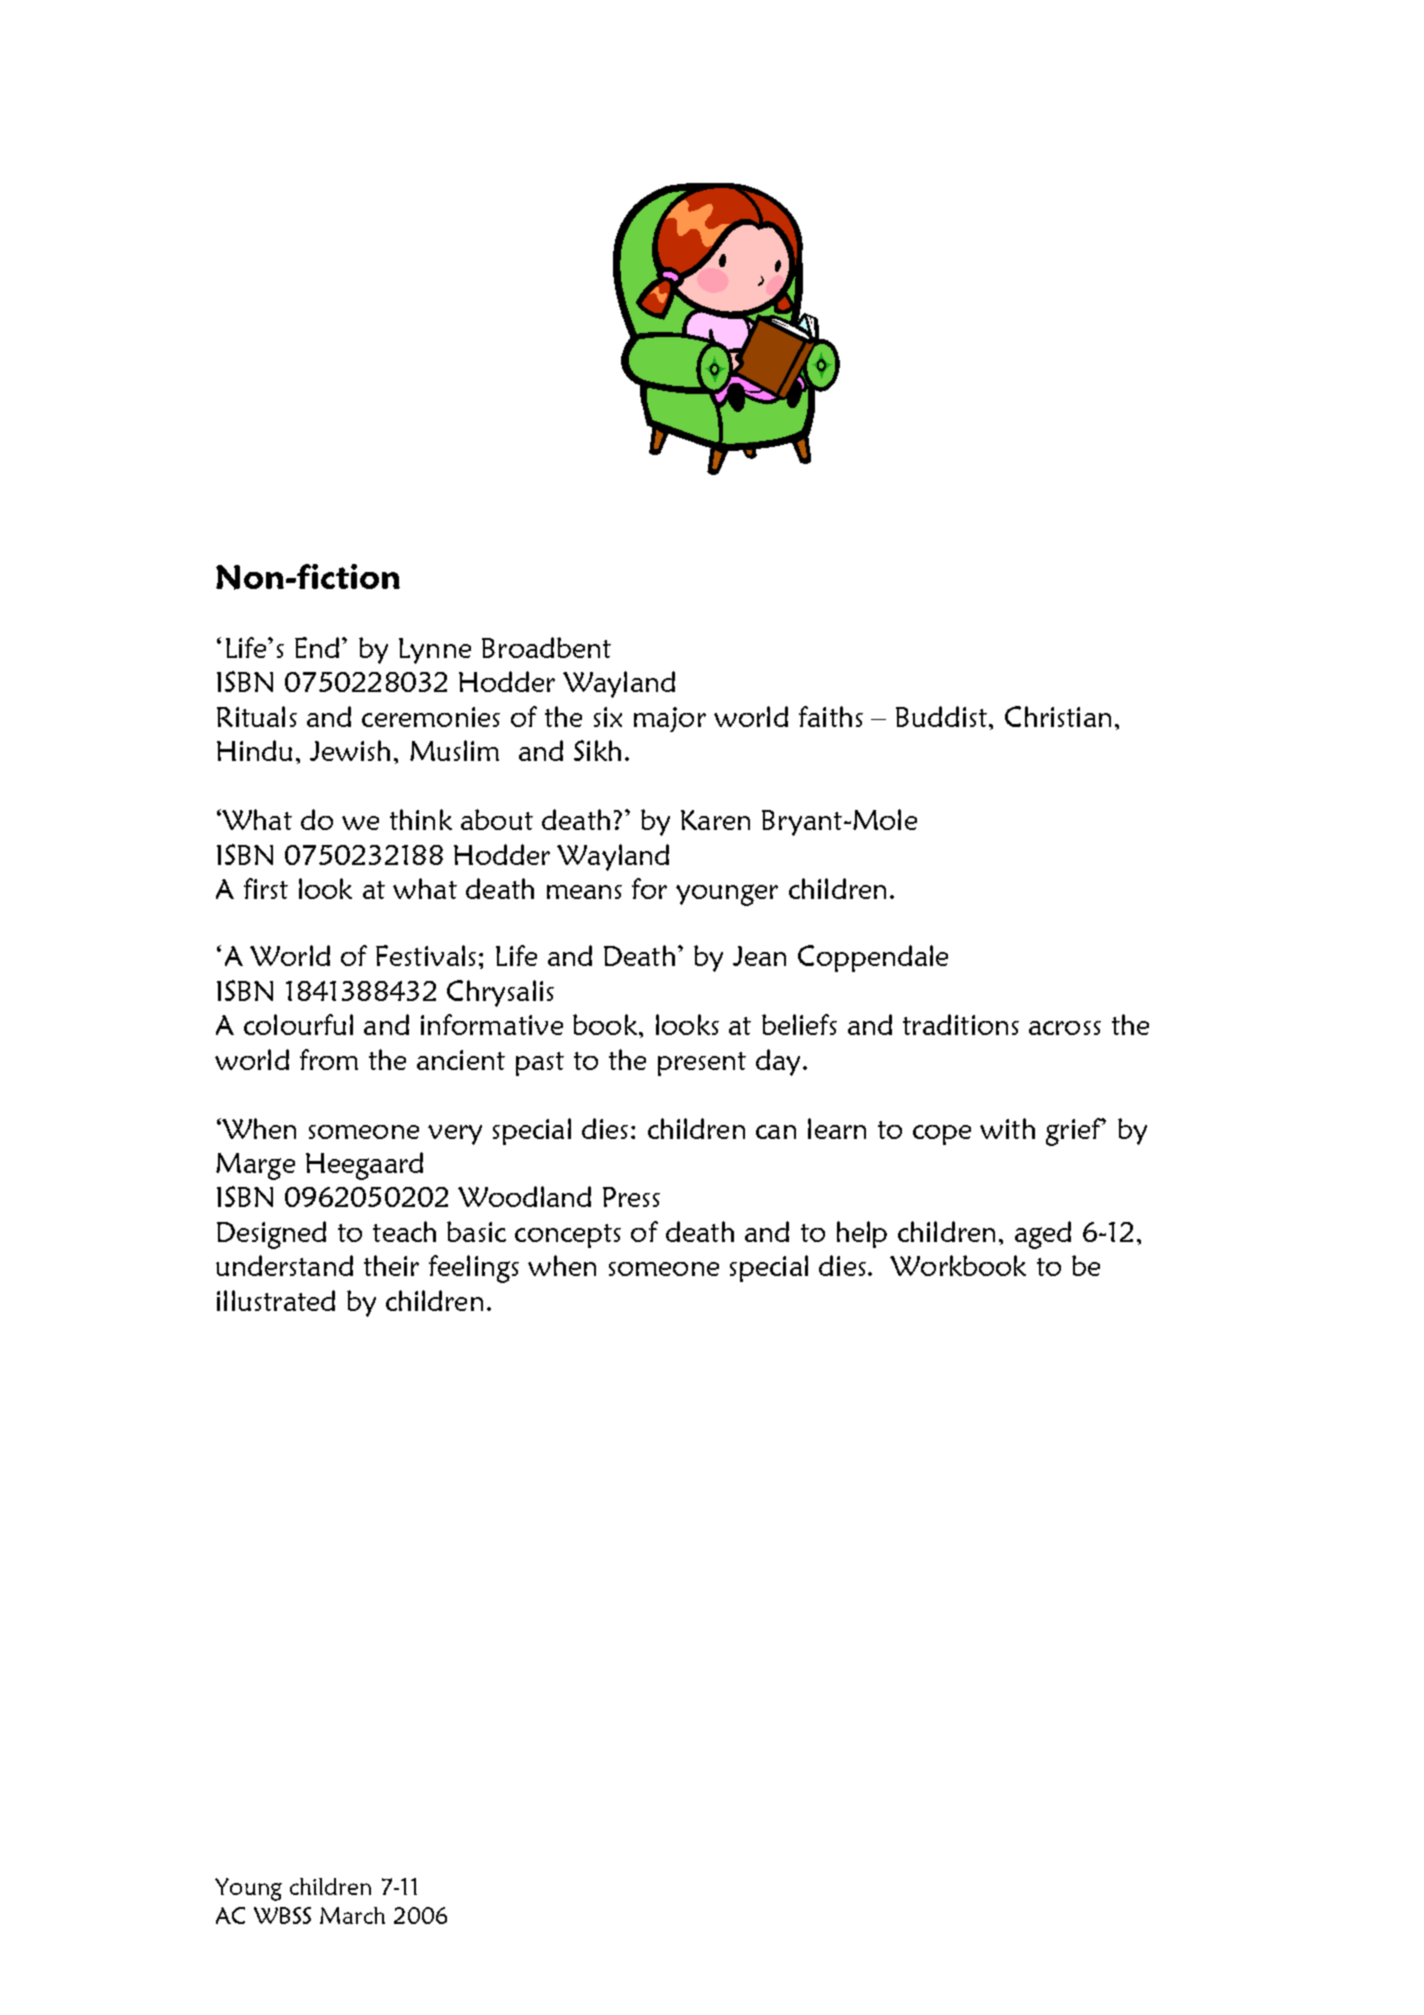  What do you see at coordinates (1058, 716) in the document?
I see `Christian` at bounding box center [1058, 716].
